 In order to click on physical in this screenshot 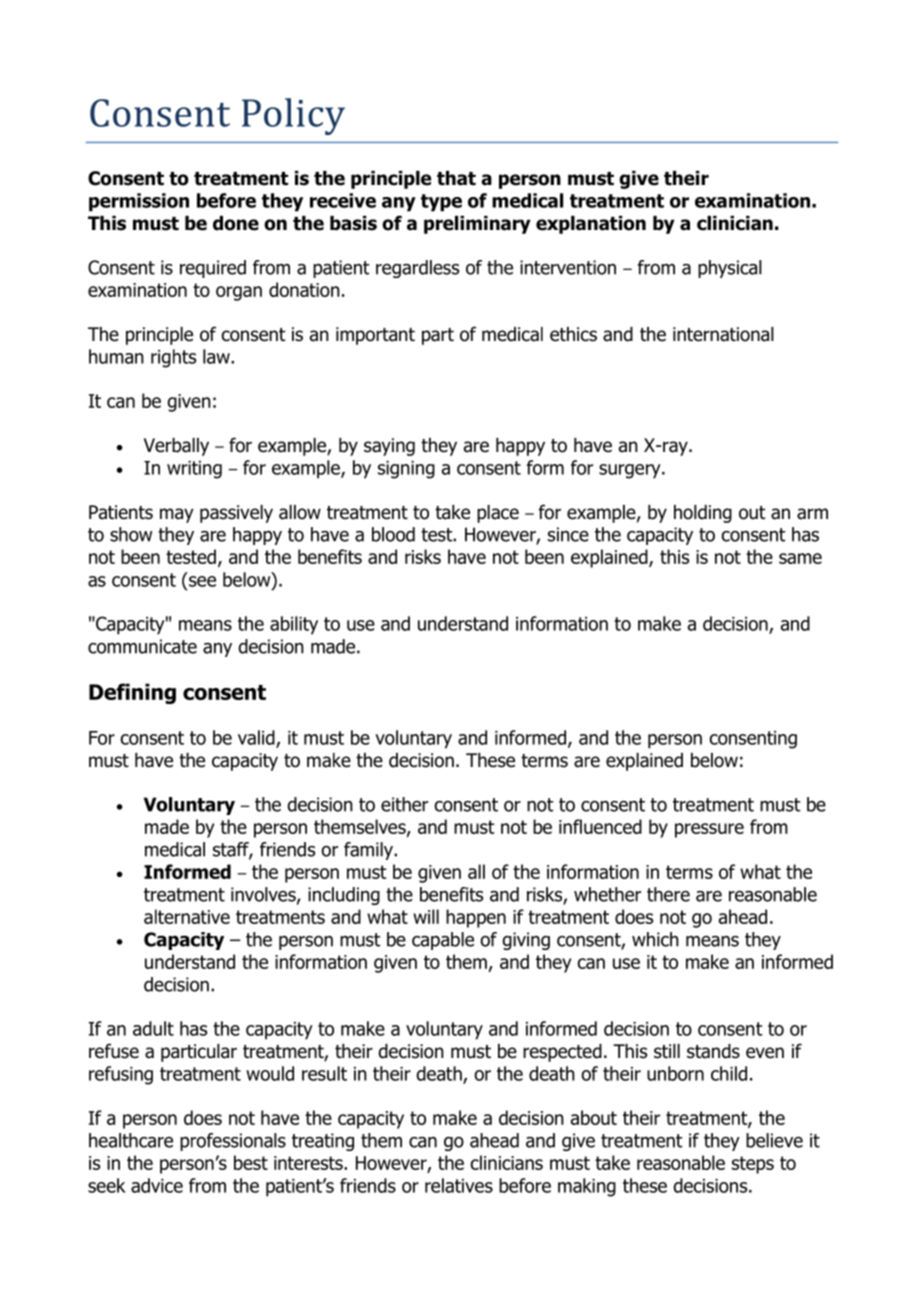, I will do `click(730, 269)`.
